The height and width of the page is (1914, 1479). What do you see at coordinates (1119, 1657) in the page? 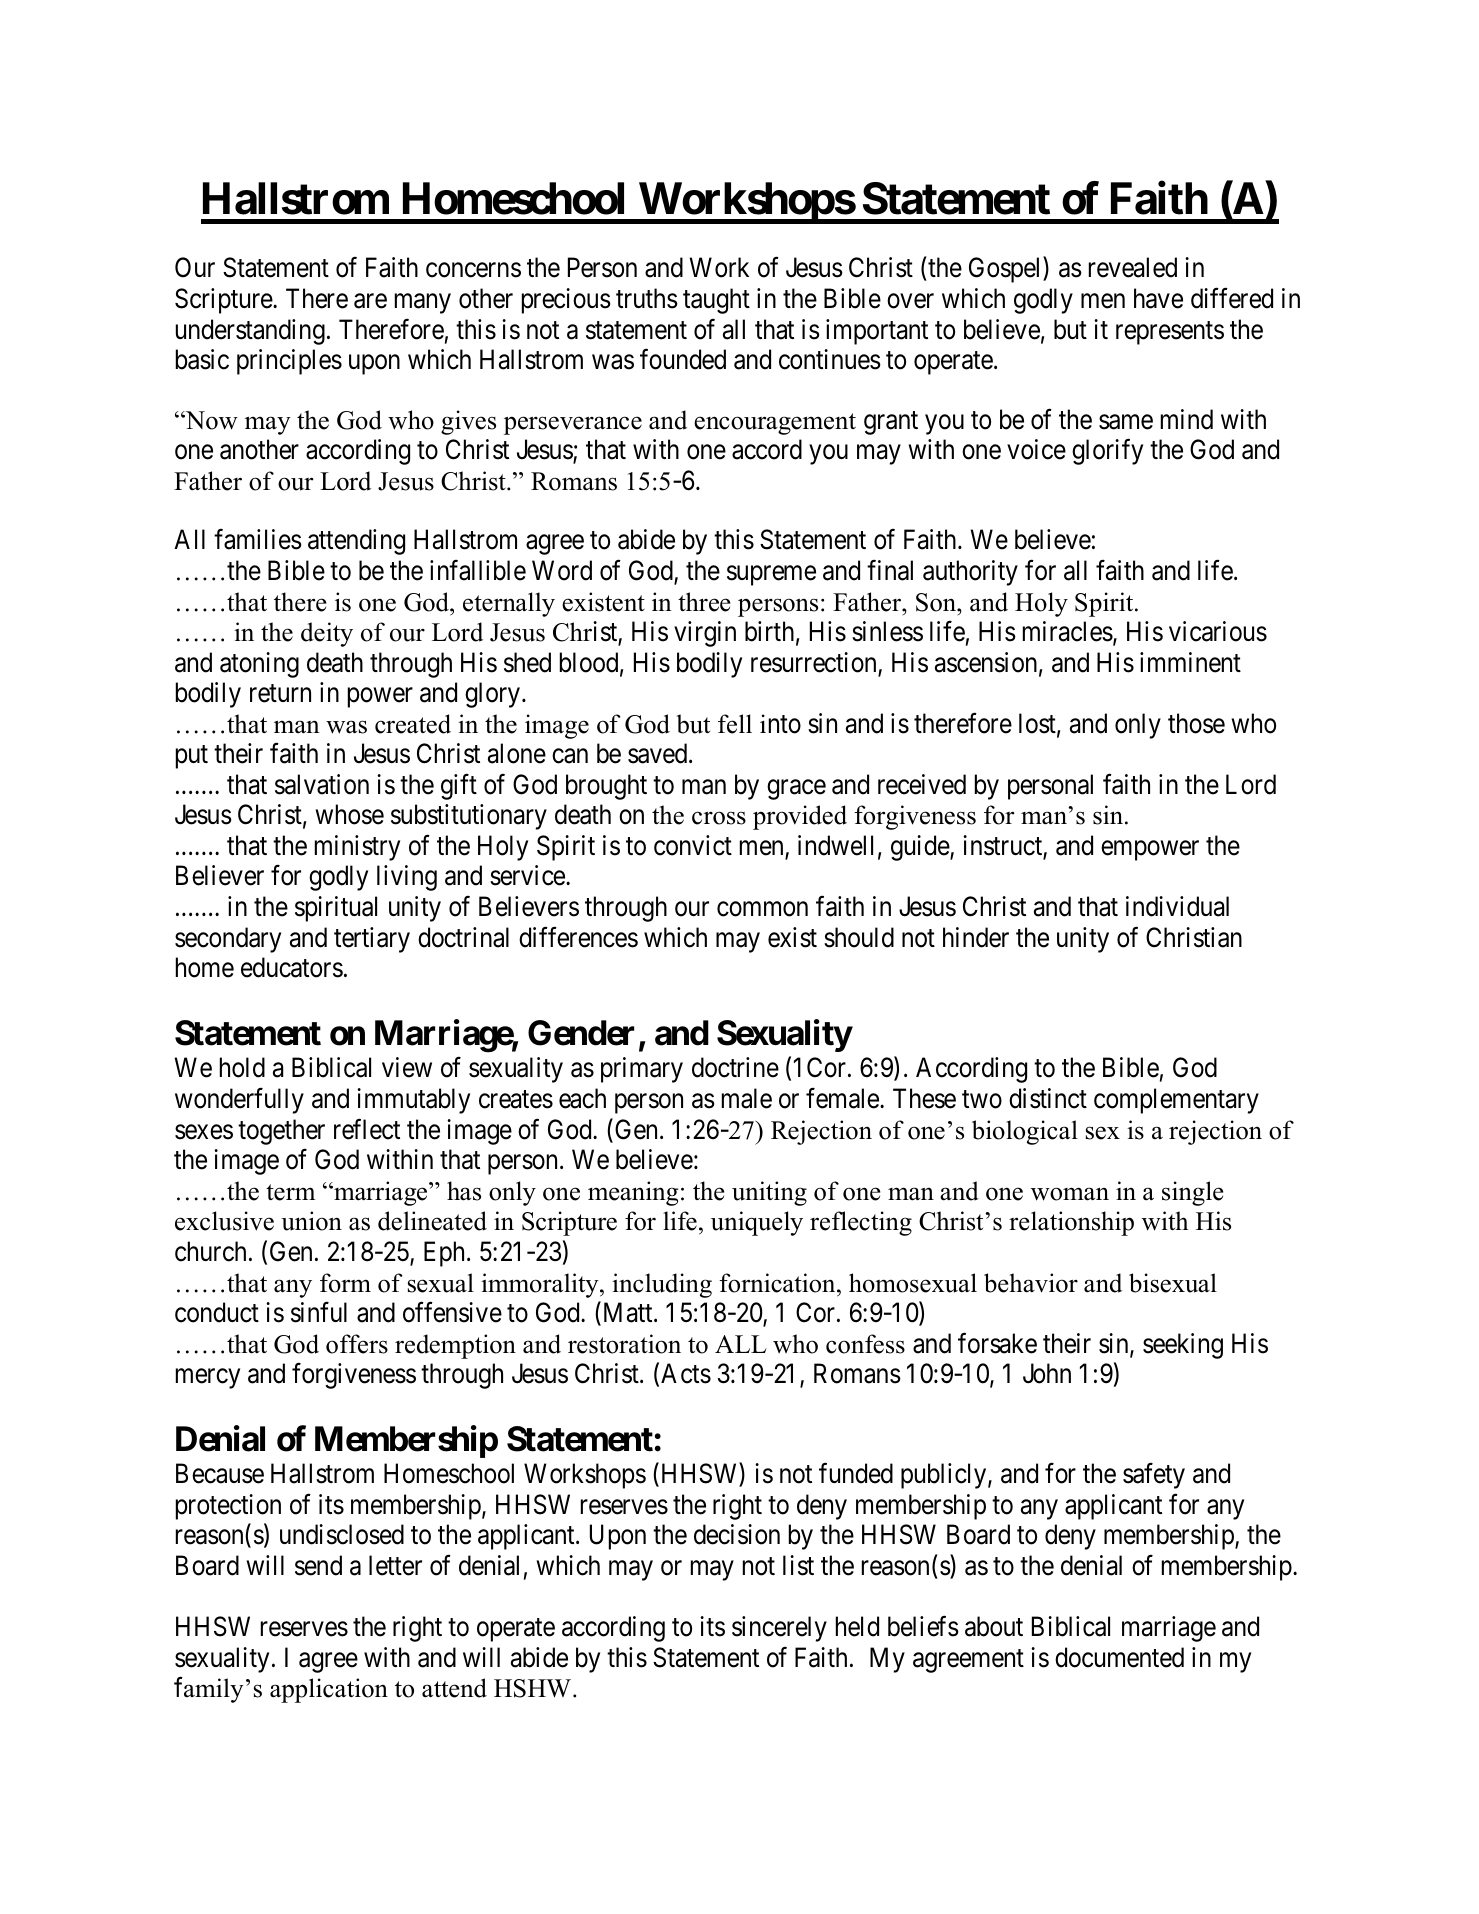
I see `documented` at bounding box center [1119, 1657].
